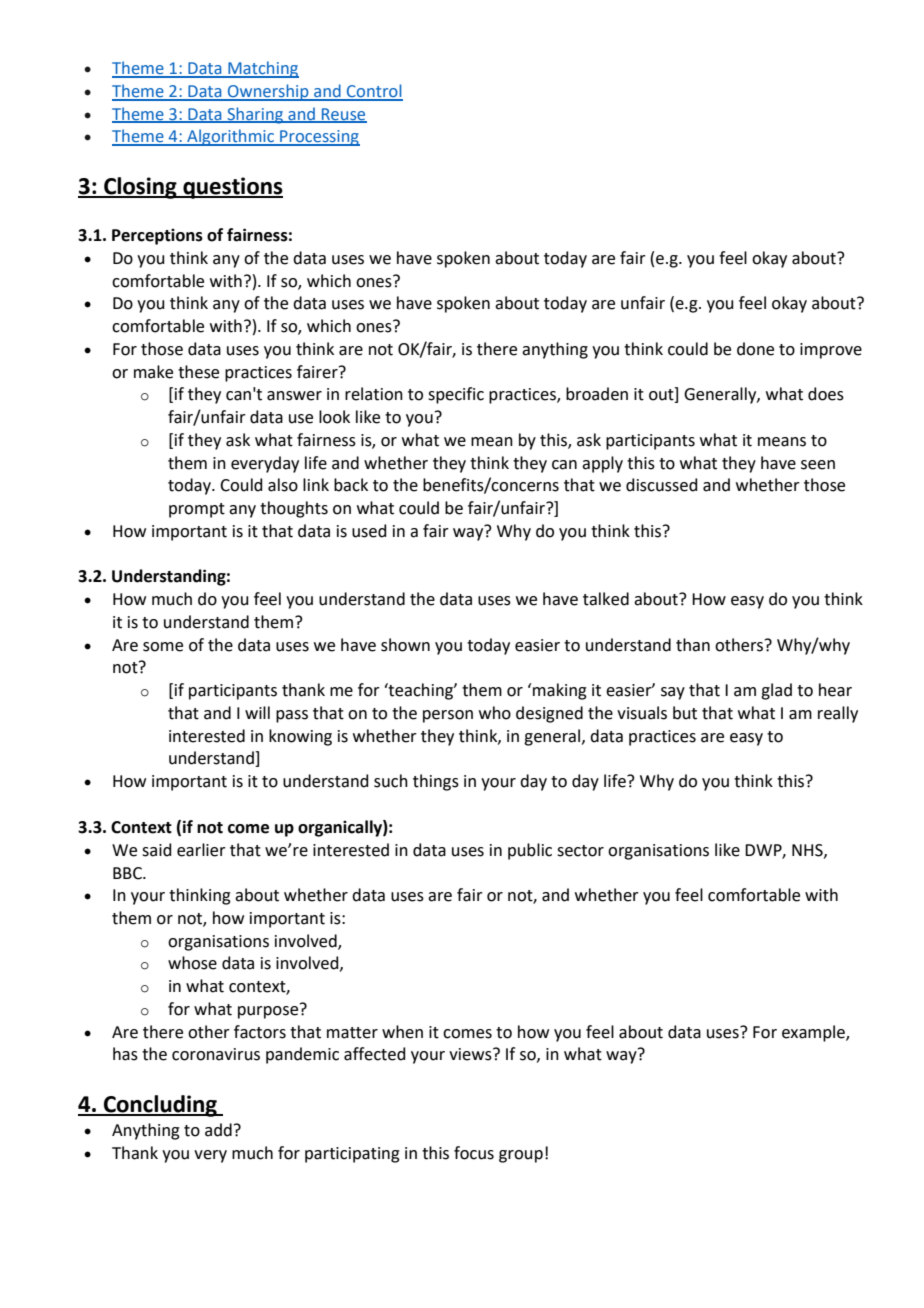  Describe the element at coordinates (201, 850) in the screenshot. I see `earlier` at that location.
